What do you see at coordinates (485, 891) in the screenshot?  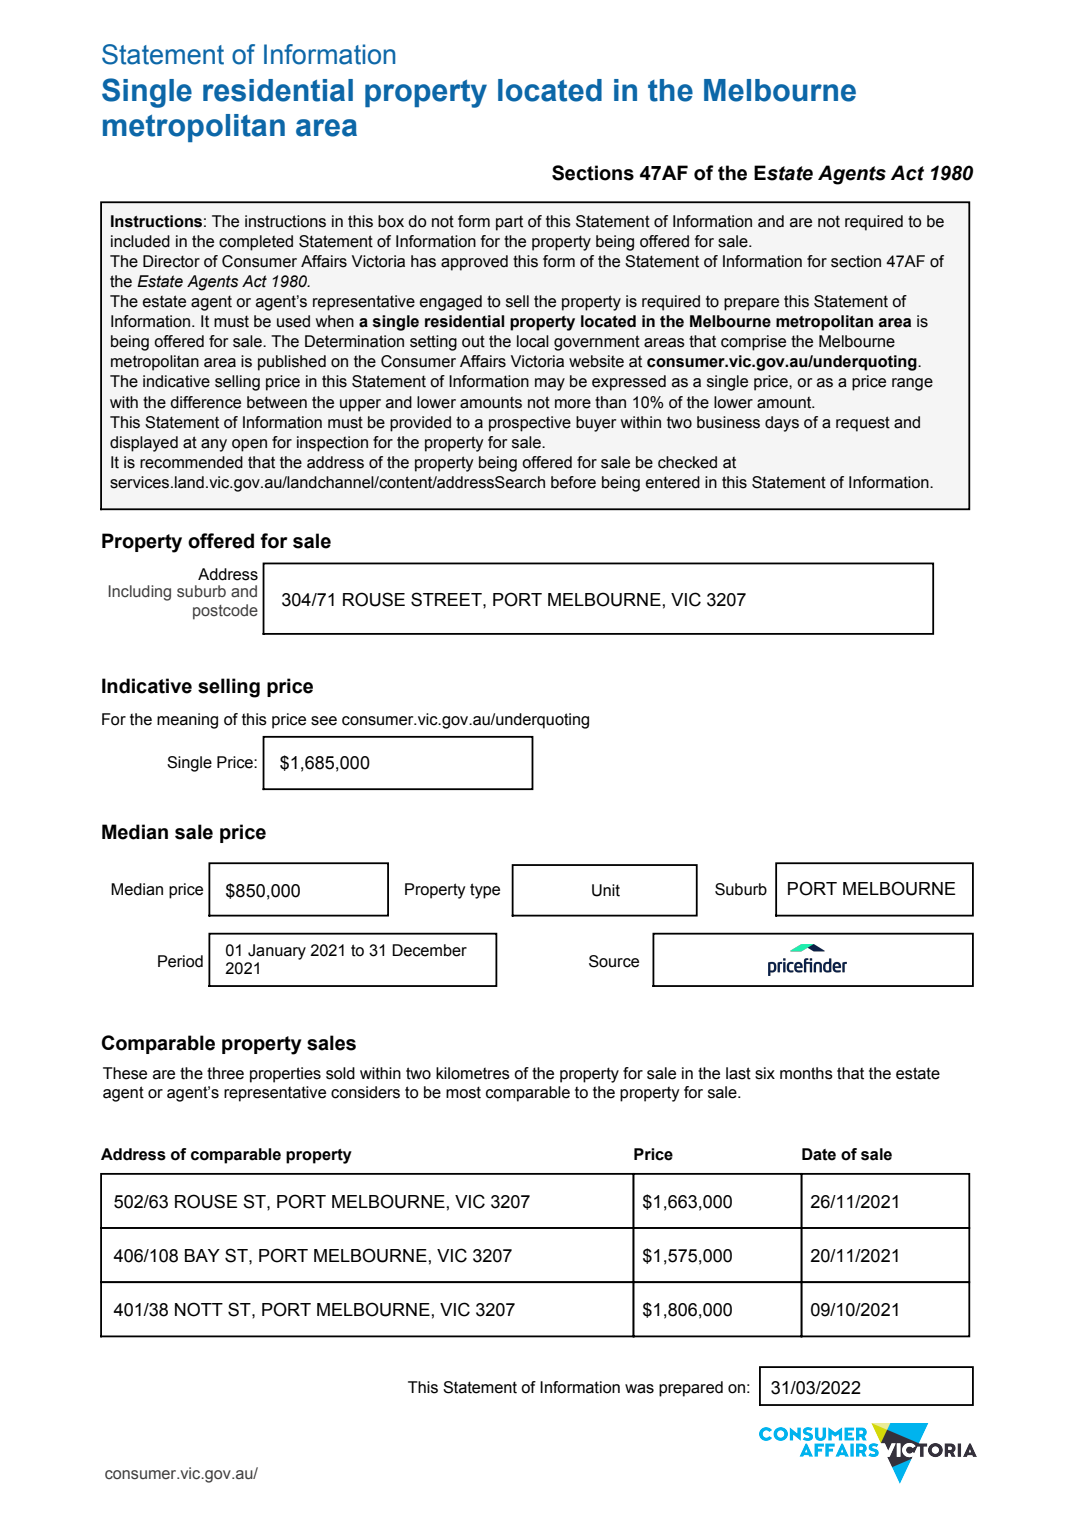 I see `type` at bounding box center [485, 891].
